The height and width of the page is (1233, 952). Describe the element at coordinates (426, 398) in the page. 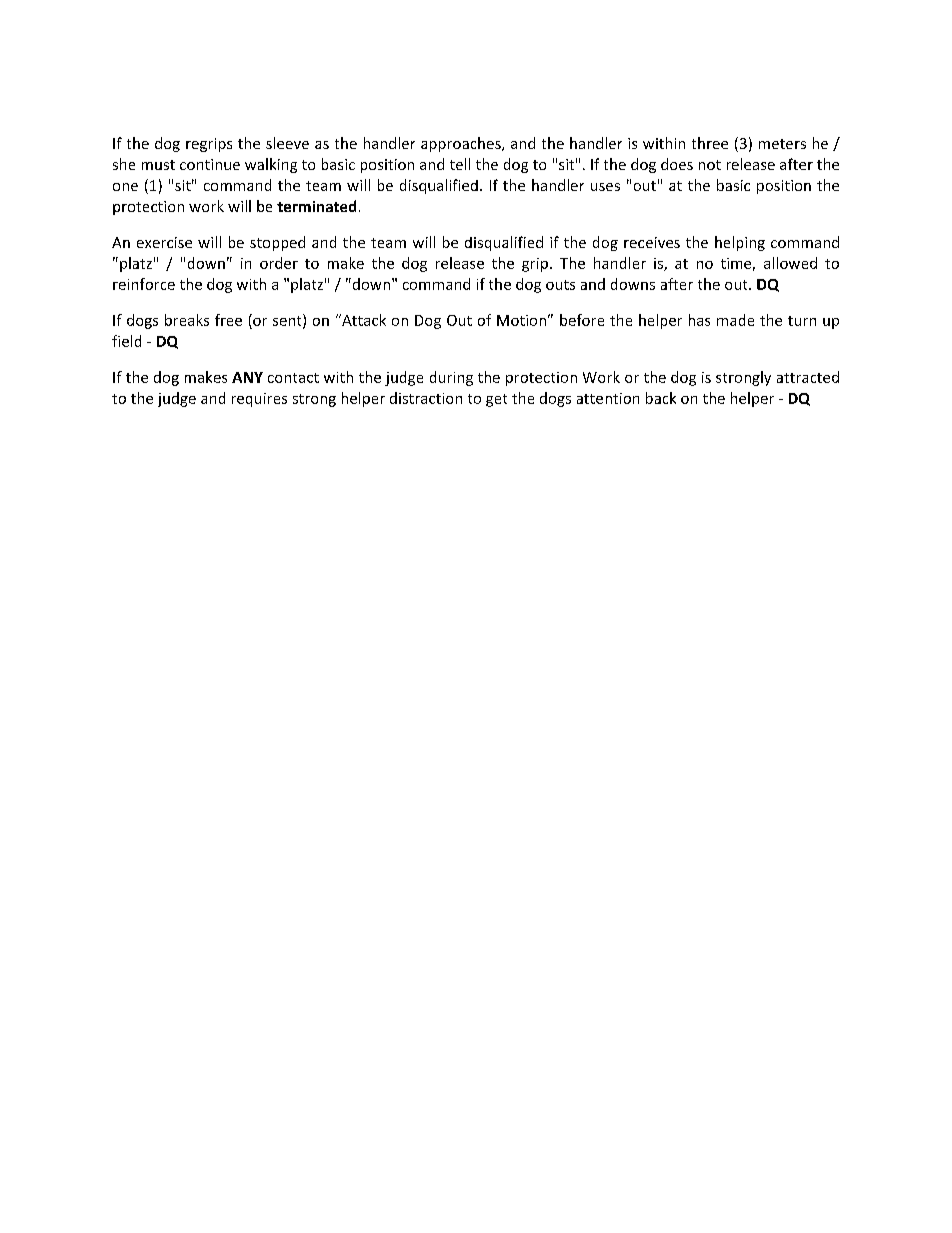

I see `distraction` at that location.
